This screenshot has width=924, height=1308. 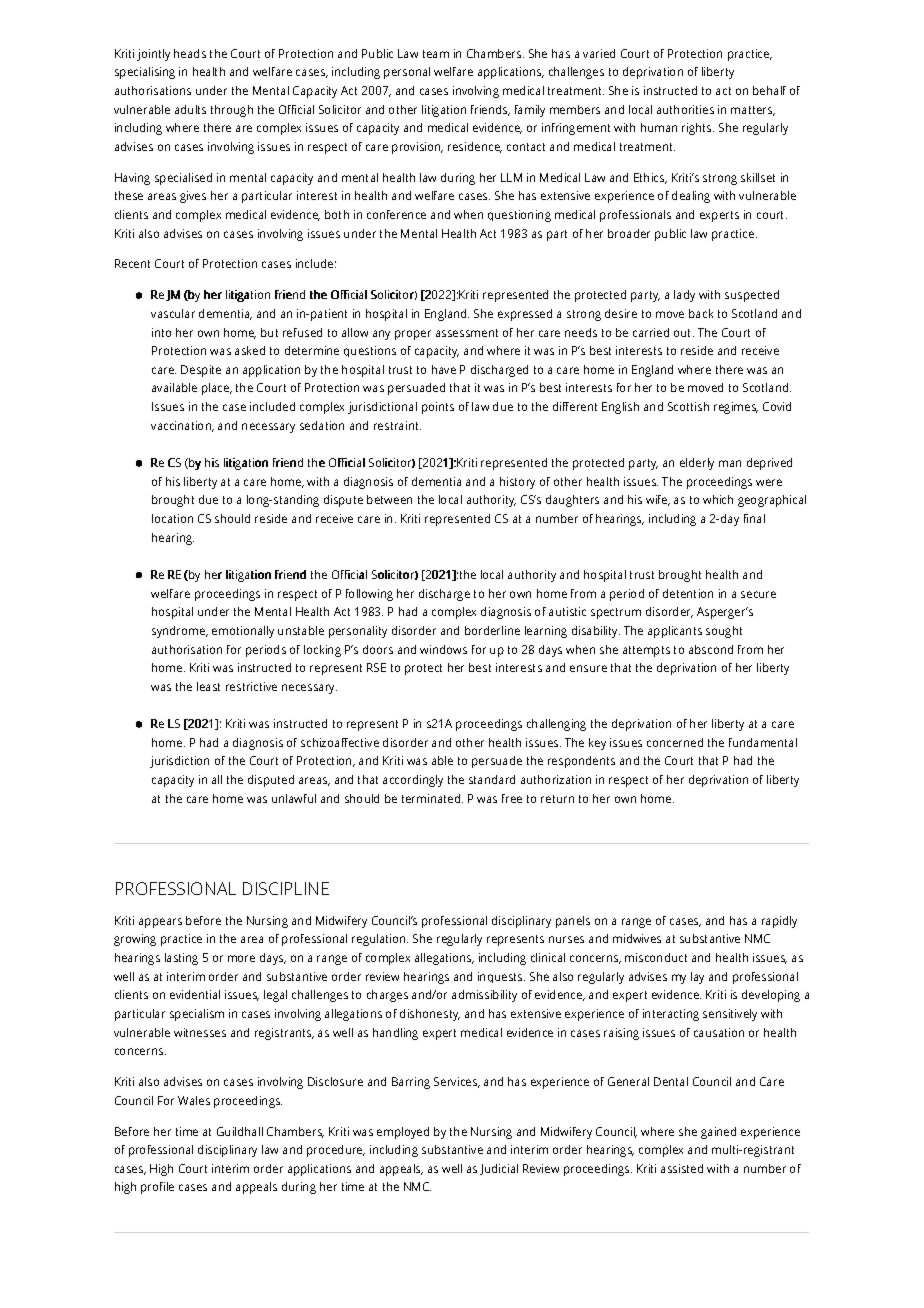 What do you see at coordinates (294, 798) in the screenshot?
I see `unlawful` at bounding box center [294, 798].
